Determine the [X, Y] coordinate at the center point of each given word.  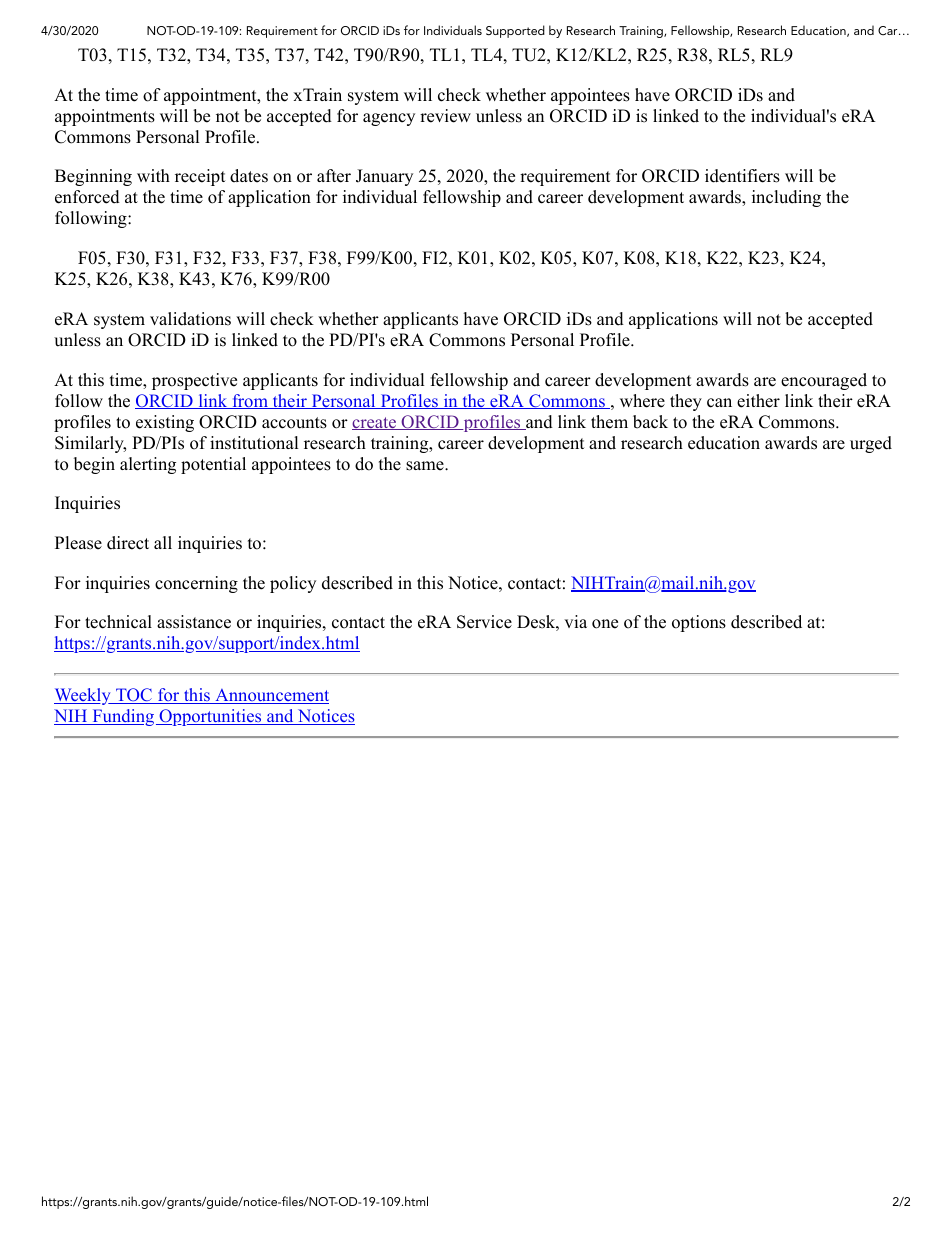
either [758, 401]
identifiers [742, 176]
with [153, 175]
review [445, 116]
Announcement [271, 696]
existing [165, 423]
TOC [134, 696]
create [375, 423]
